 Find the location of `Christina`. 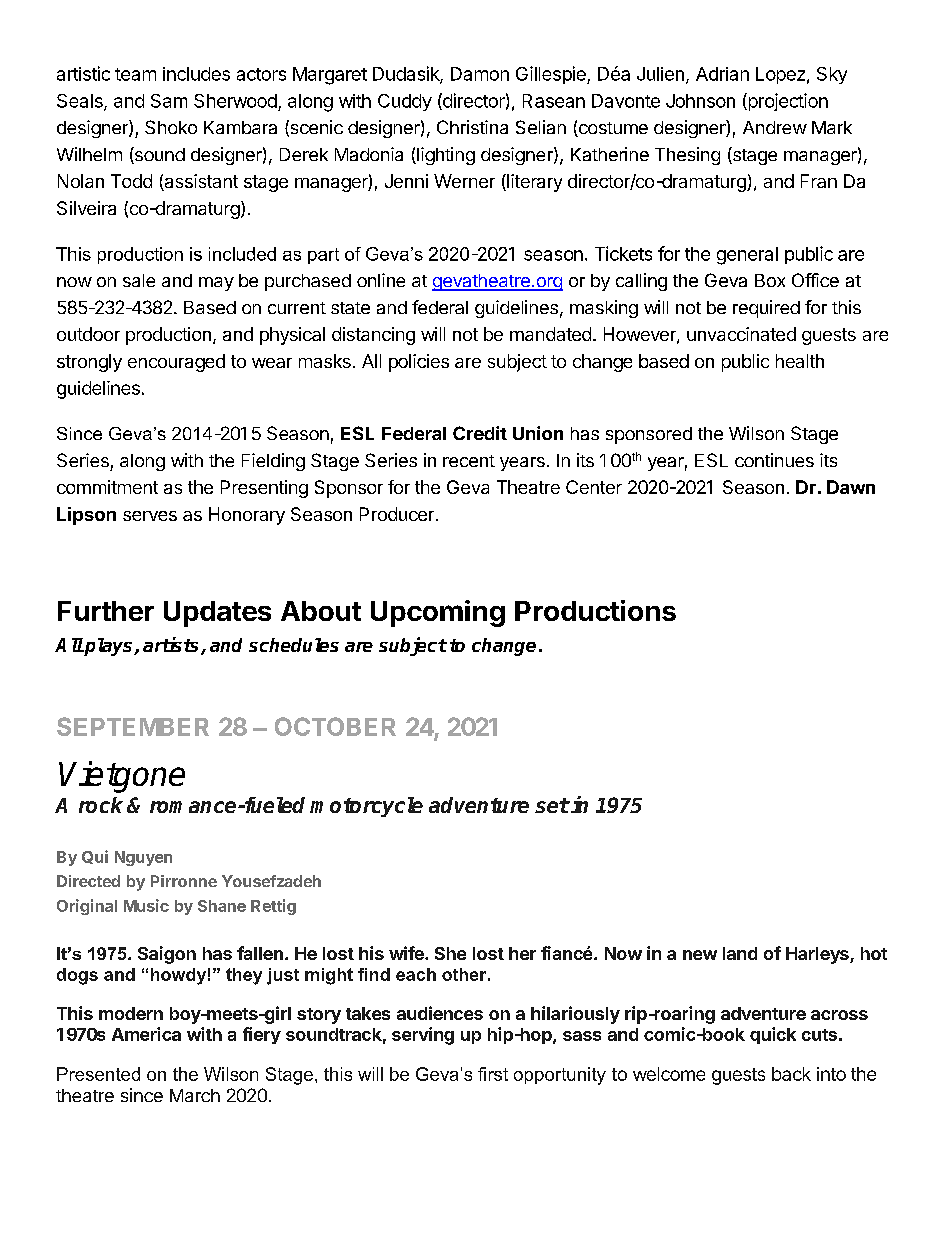

Christina is located at coordinates (472, 127).
